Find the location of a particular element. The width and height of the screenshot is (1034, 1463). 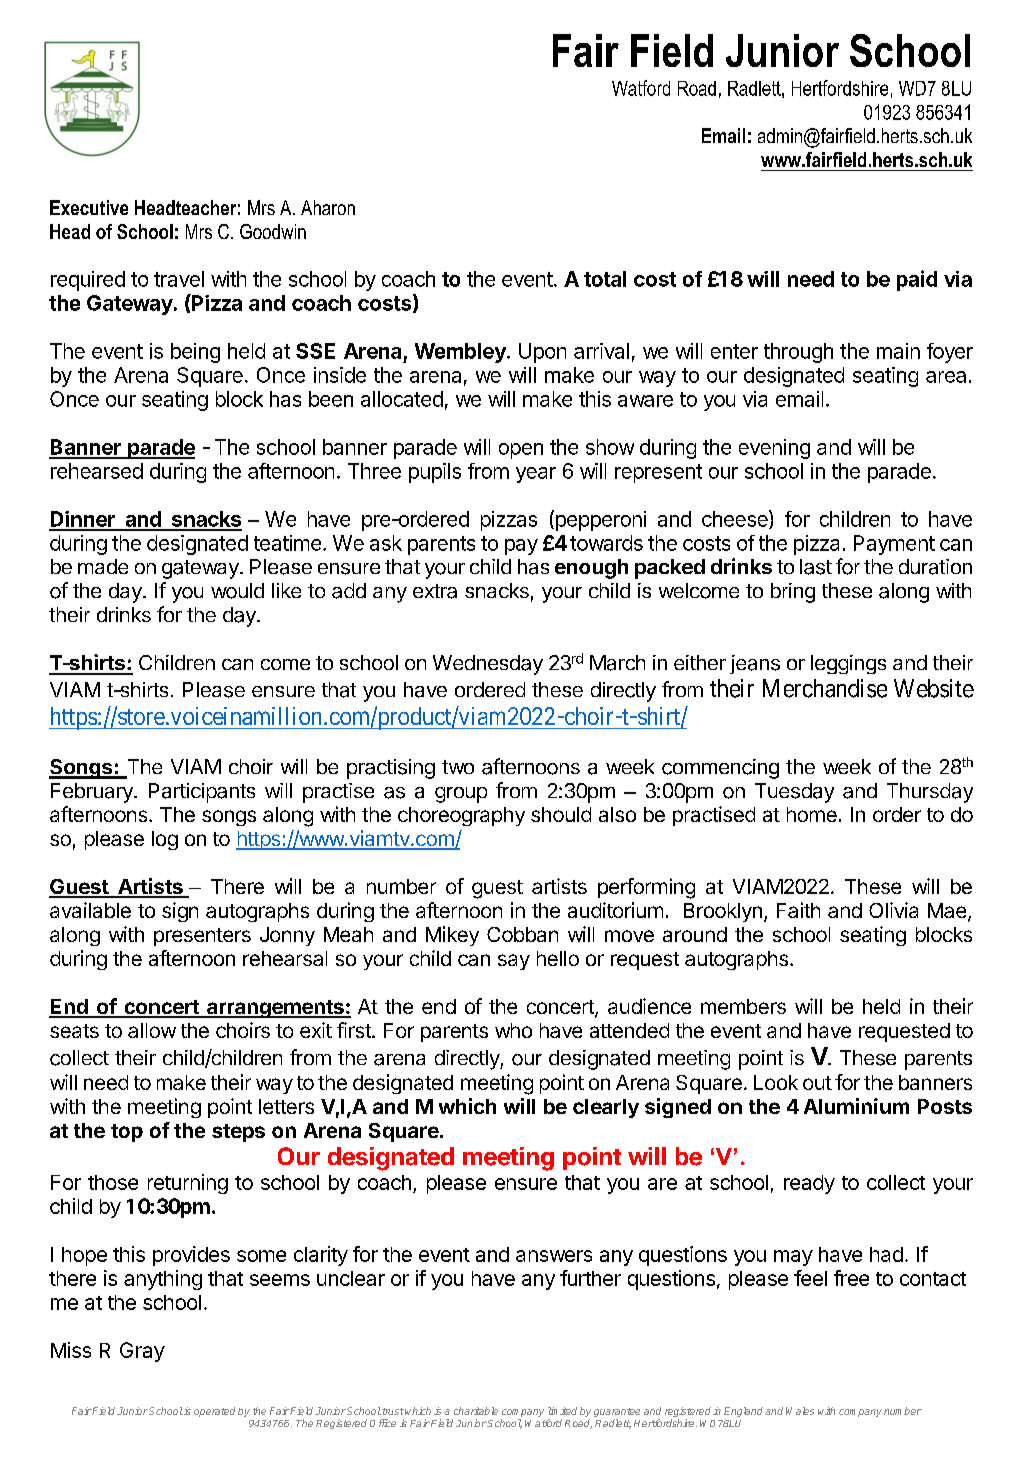

choreography is located at coordinates (461, 816).
